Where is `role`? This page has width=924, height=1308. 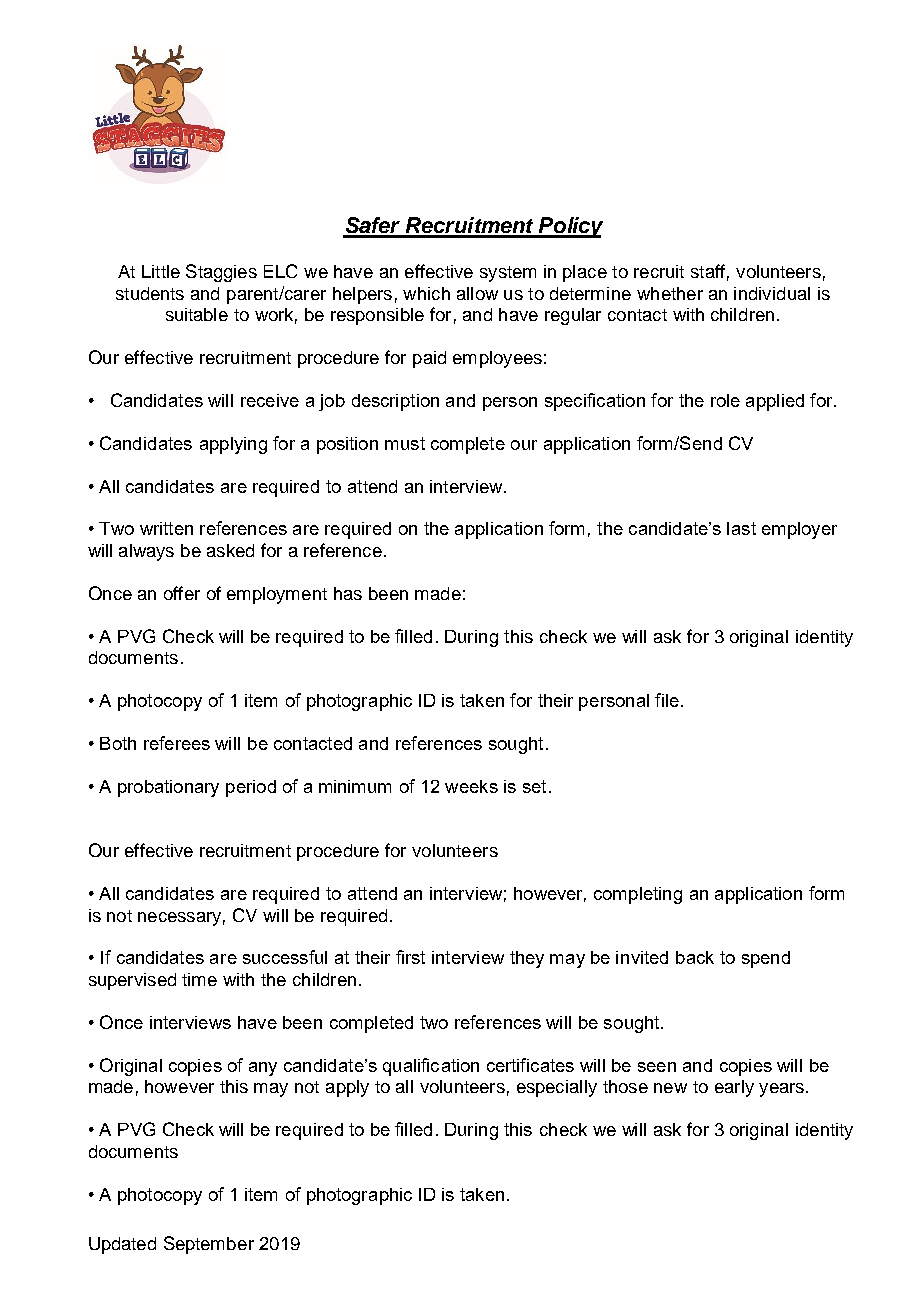 role is located at coordinates (725, 400).
